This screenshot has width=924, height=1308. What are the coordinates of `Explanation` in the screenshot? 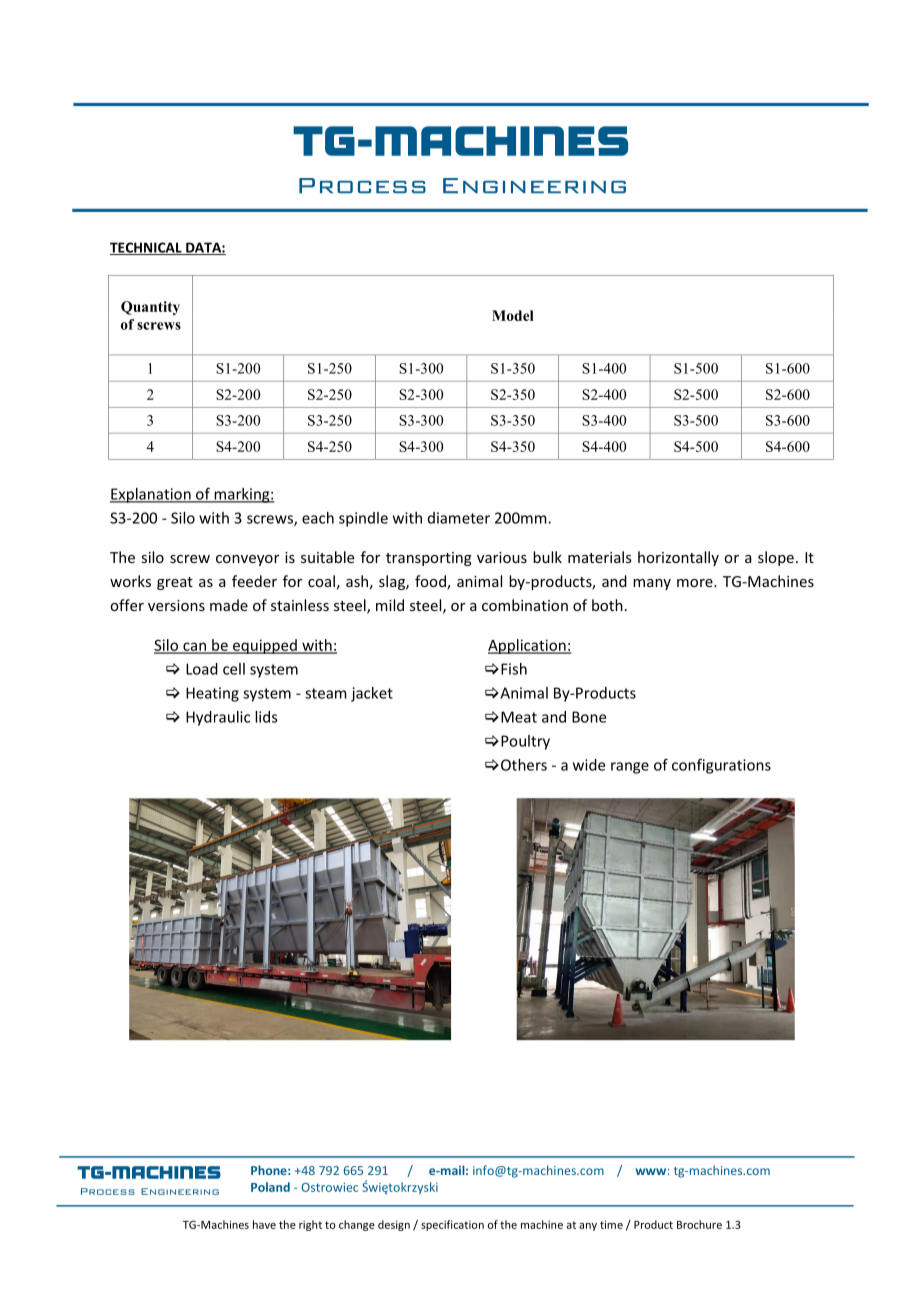 It's located at (151, 495).
